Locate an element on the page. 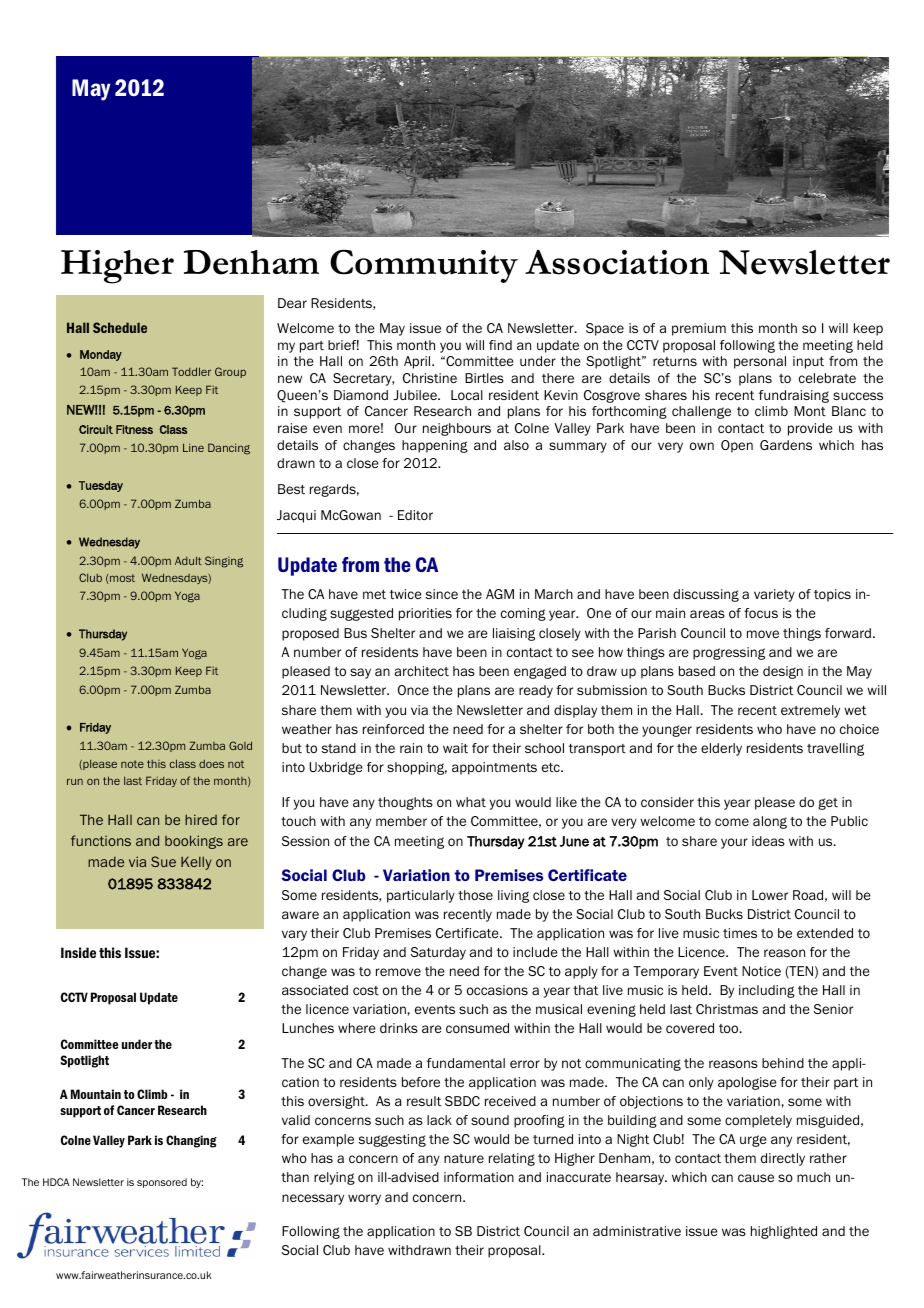  Line is located at coordinates (193, 447).
